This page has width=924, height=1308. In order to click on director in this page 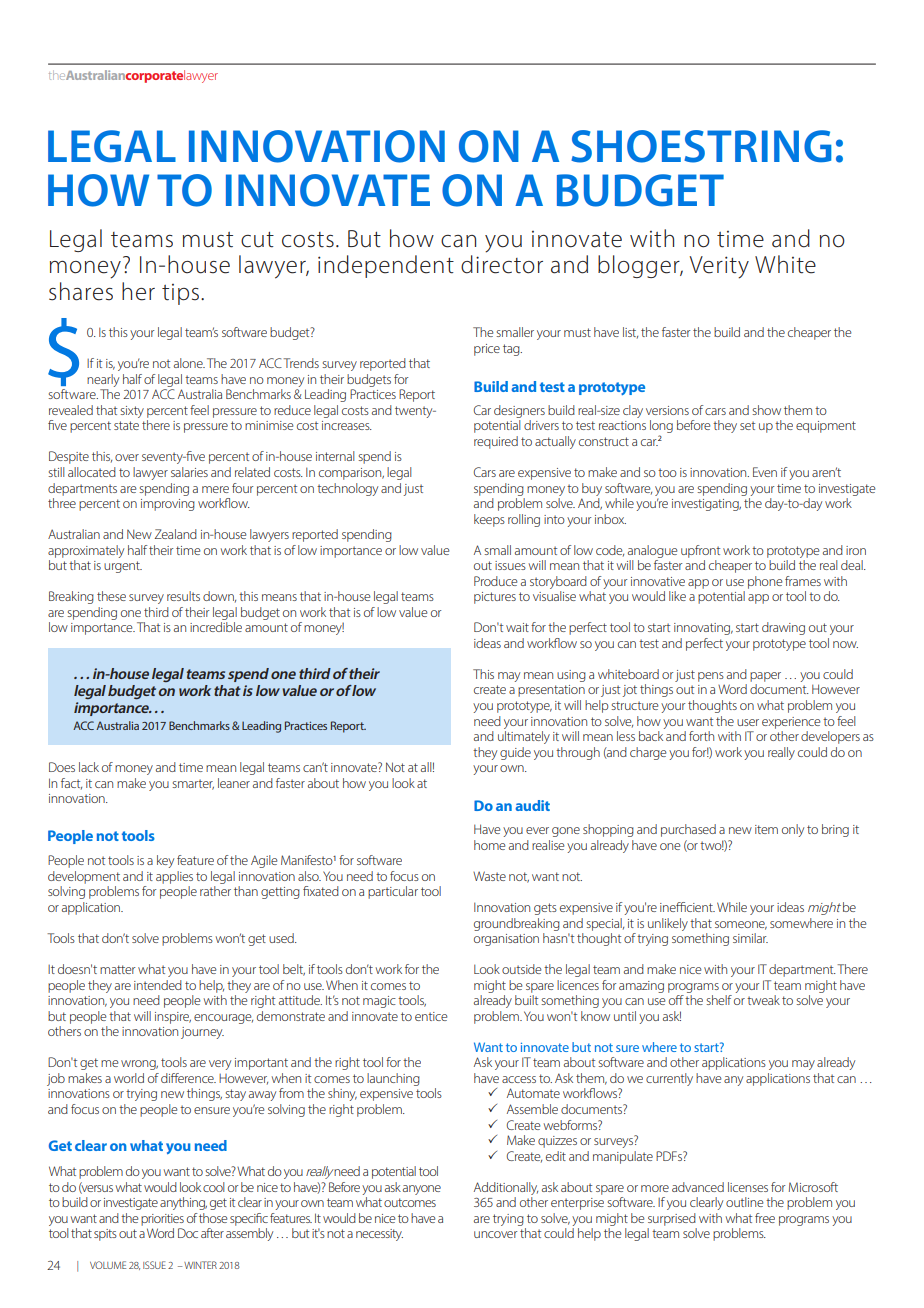, I will do `click(502, 264)`.
